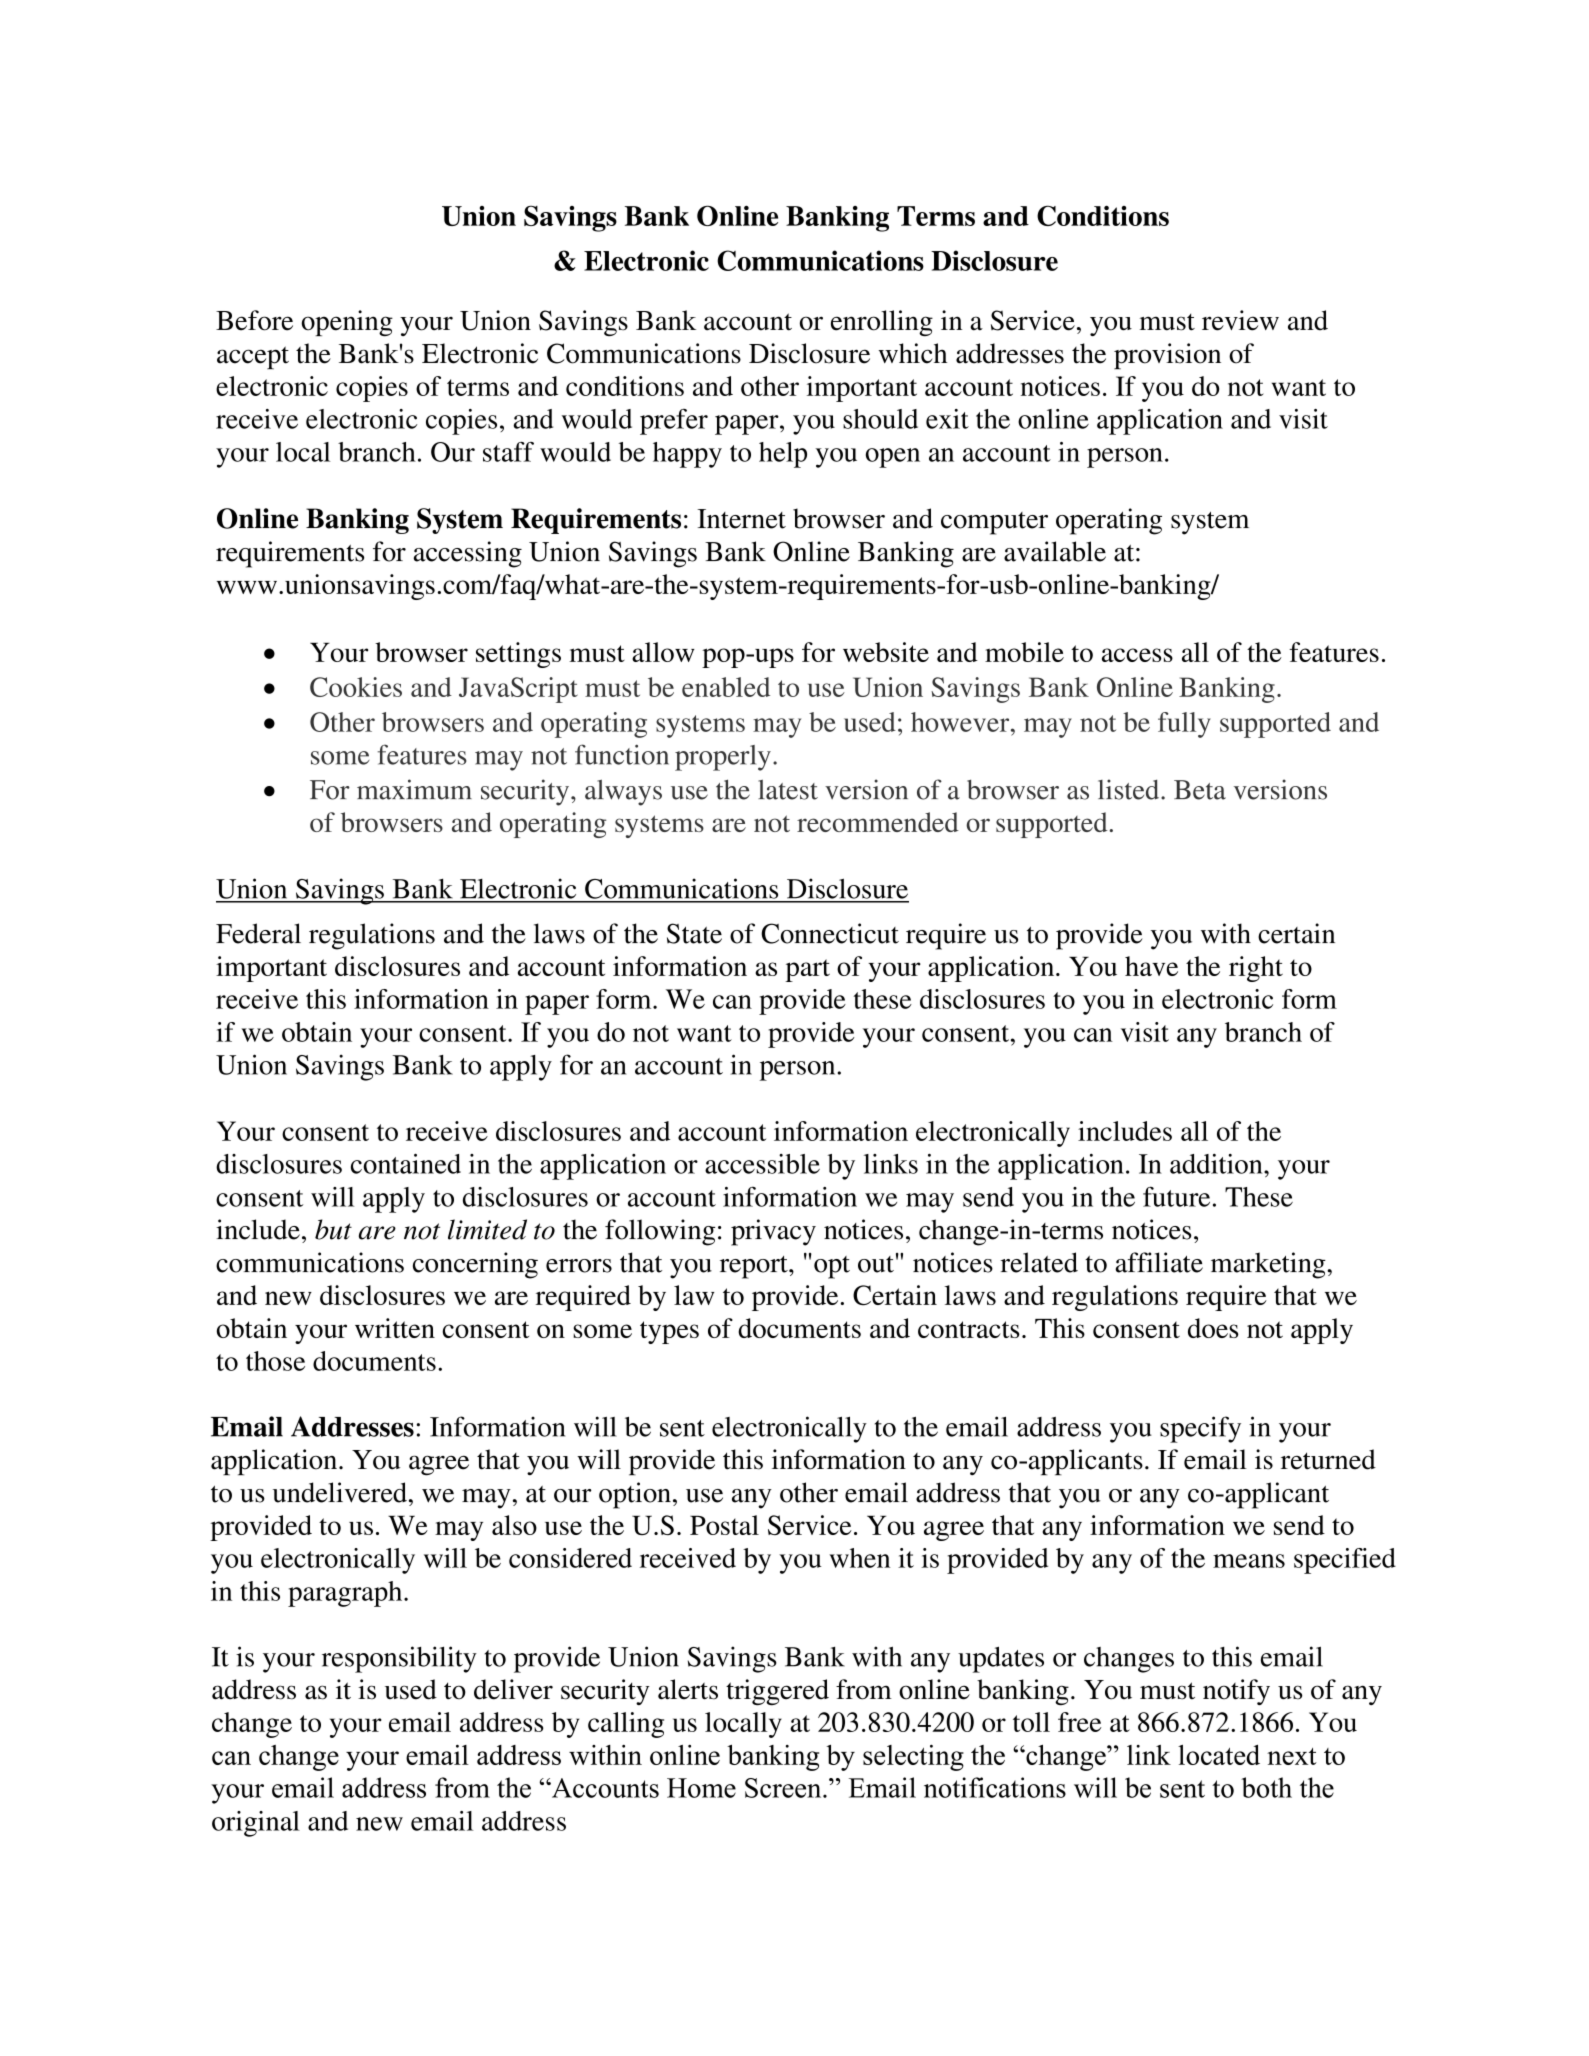 The image size is (1589, 2056). What do you see at coordinates (395, 1328) in the screenshot?
I see `written` at bounding box center [395, 1328].
